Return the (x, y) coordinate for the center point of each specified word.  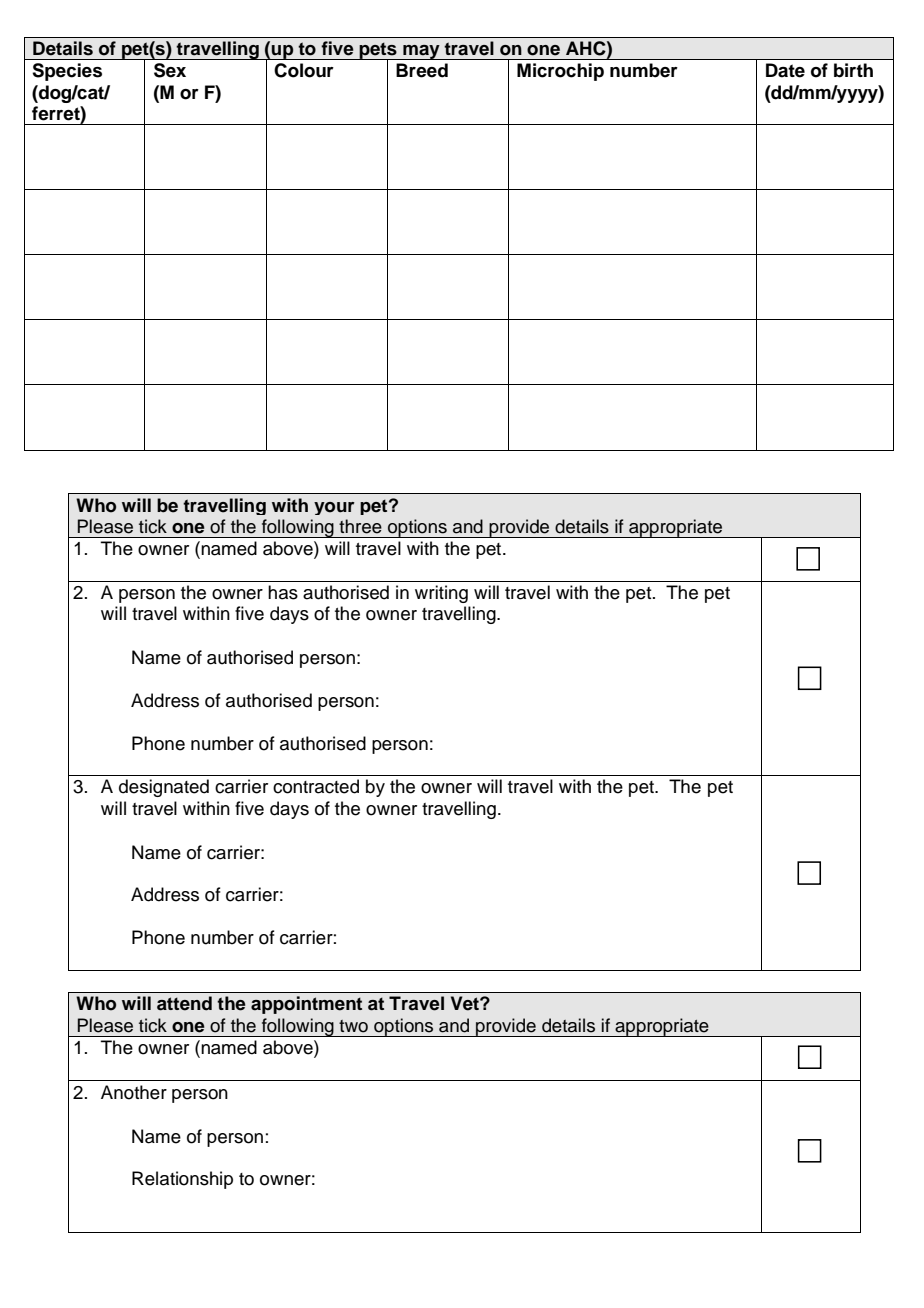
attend (184, 1003)
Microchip (560, 72)
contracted (316, 786)
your (334, 508)
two (353, 1026)
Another (134, 1092)
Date (785, 70)
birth (853, 70)
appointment (306, 1005)
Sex (170, 70)
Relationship (182, 1180)
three (360, 526)
